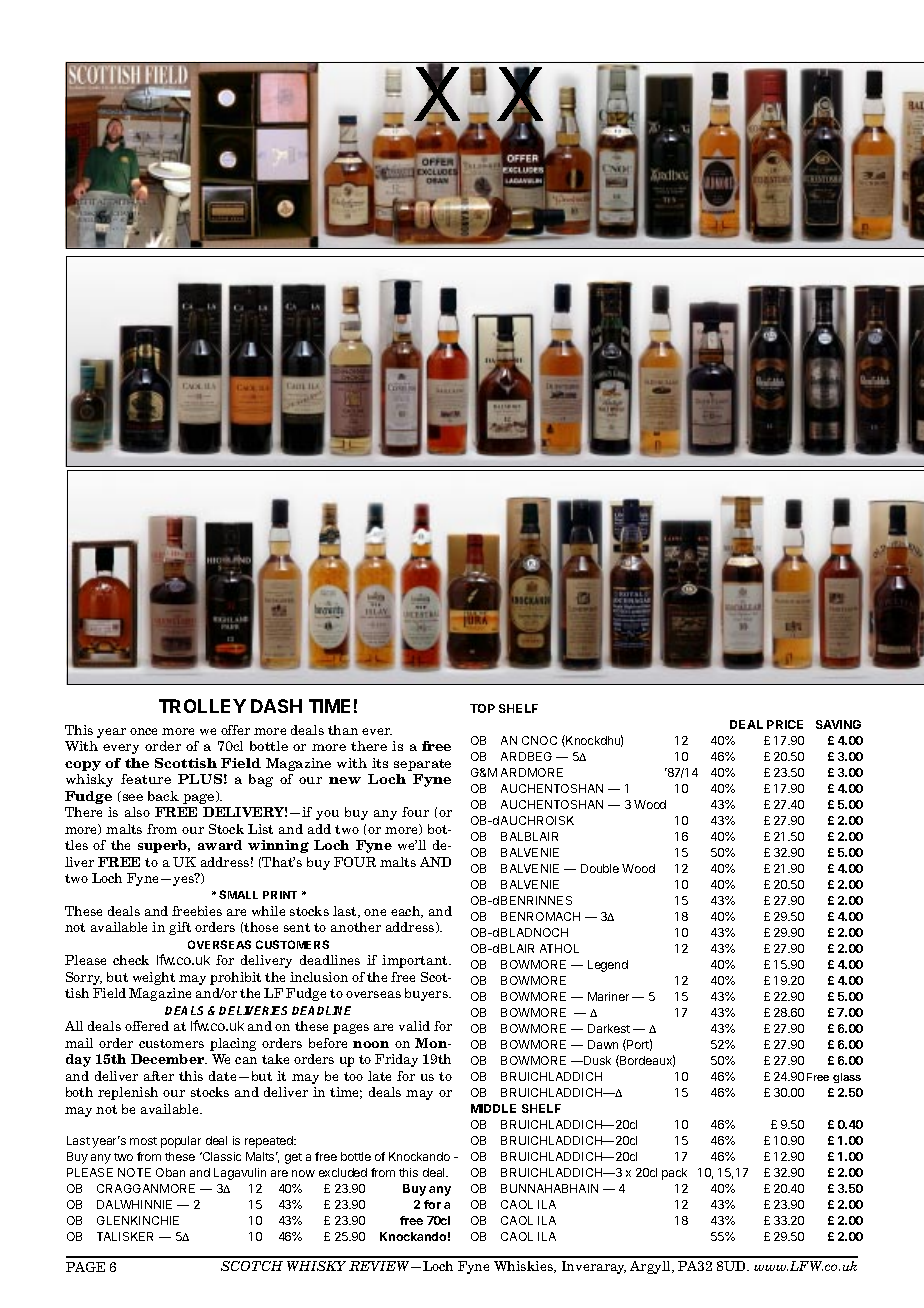  What do you see at coordinates (134, 1172) in the screenshot?
I see `NOTE` at bounding box center [134, 1172].
